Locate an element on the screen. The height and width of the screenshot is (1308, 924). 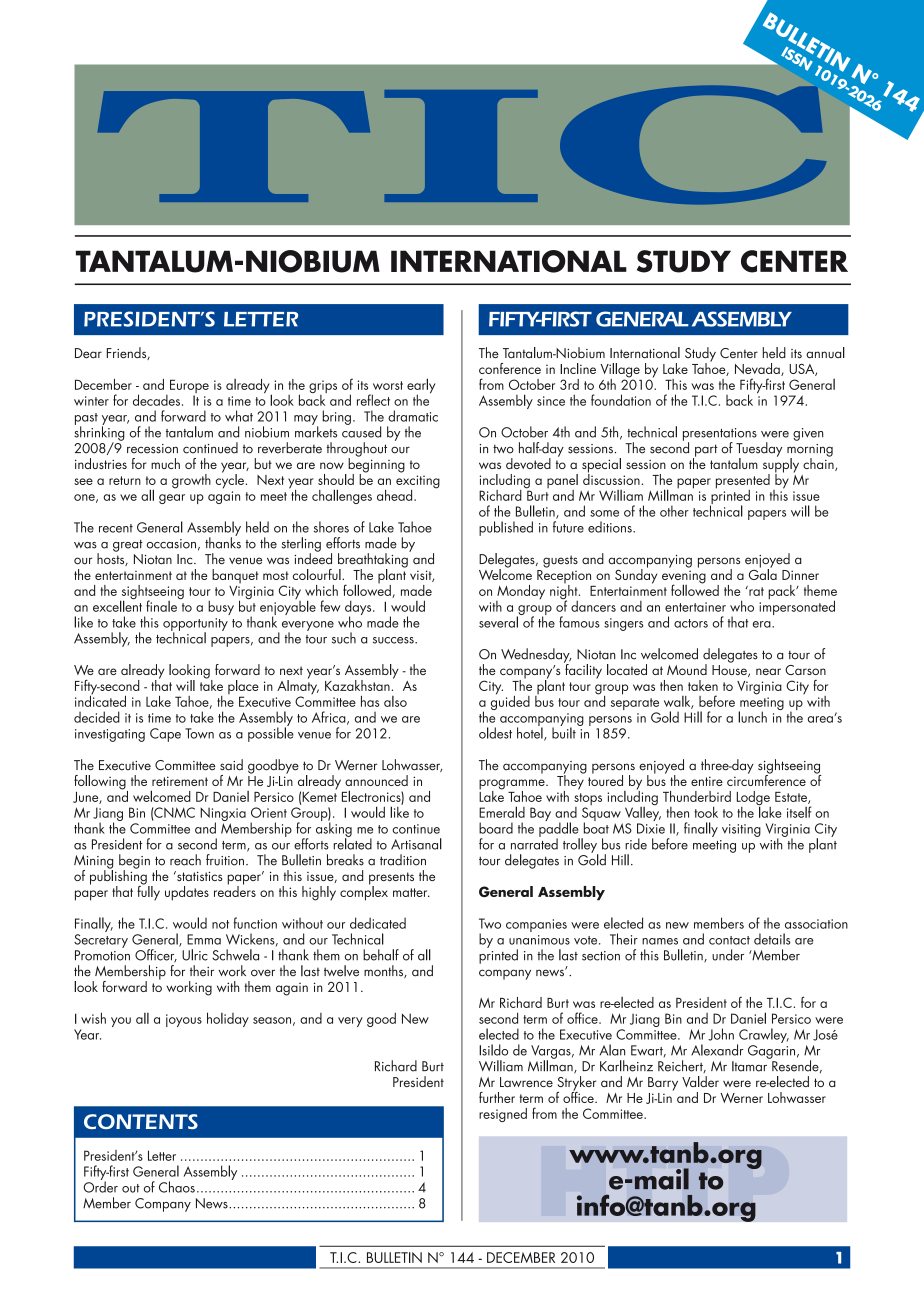
Artisanal is located at coordinates (416, 844).
